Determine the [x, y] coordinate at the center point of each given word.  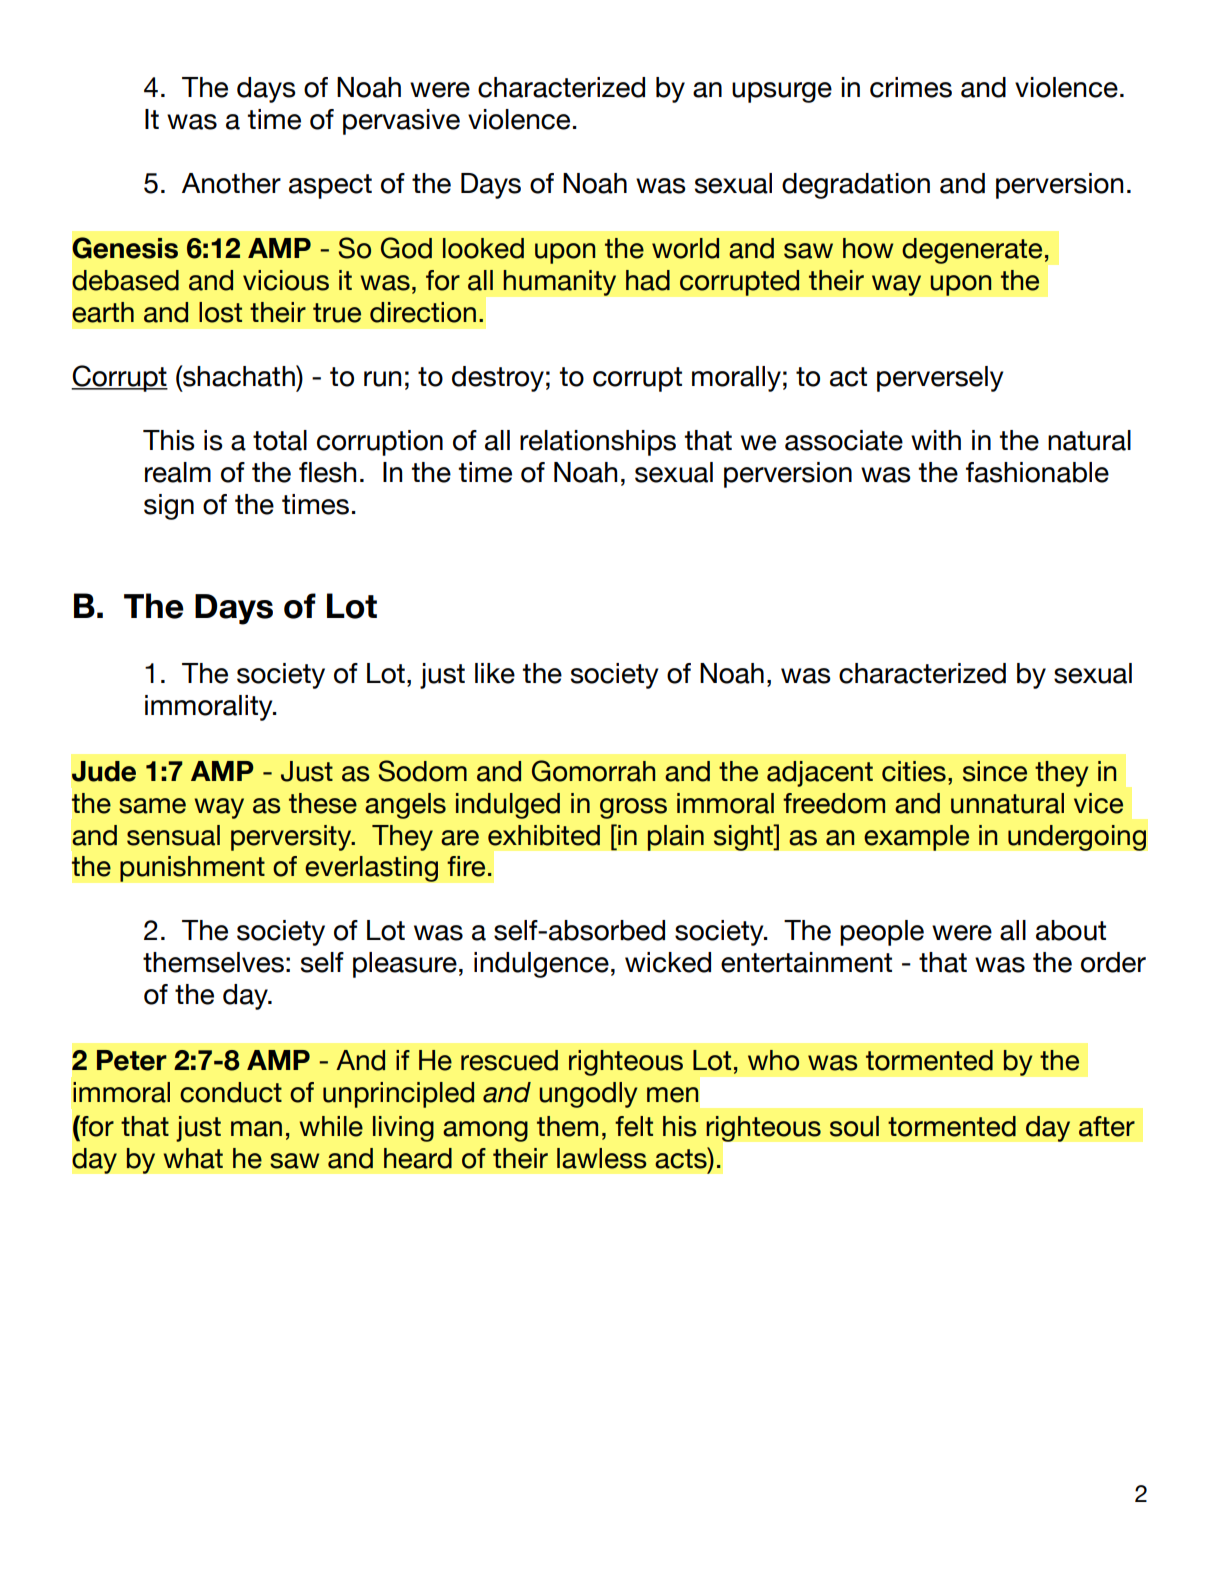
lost [220, 312]
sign [169, 507]
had [648, 280]
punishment [192, 869]
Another [231, 183]
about [1071, 930]
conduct [231, 1092]
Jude [104, 771]
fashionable [1037, 472]
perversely [940, 379]
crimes [911, 87]
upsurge [782, 92]
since [995, 771]
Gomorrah [593, 771]
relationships [598, 443]
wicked [668, 962]
